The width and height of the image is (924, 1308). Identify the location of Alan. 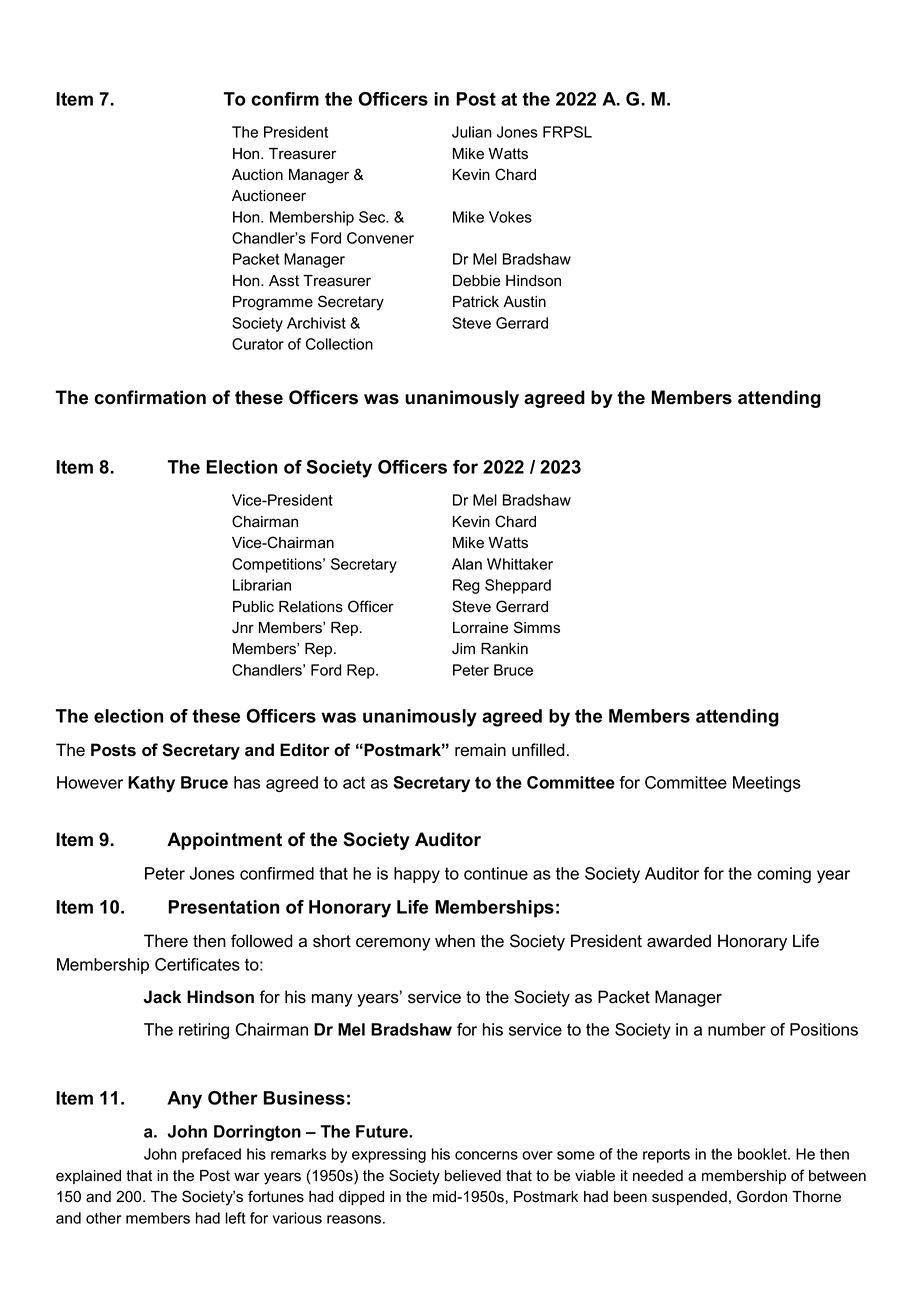
(467, 564).
